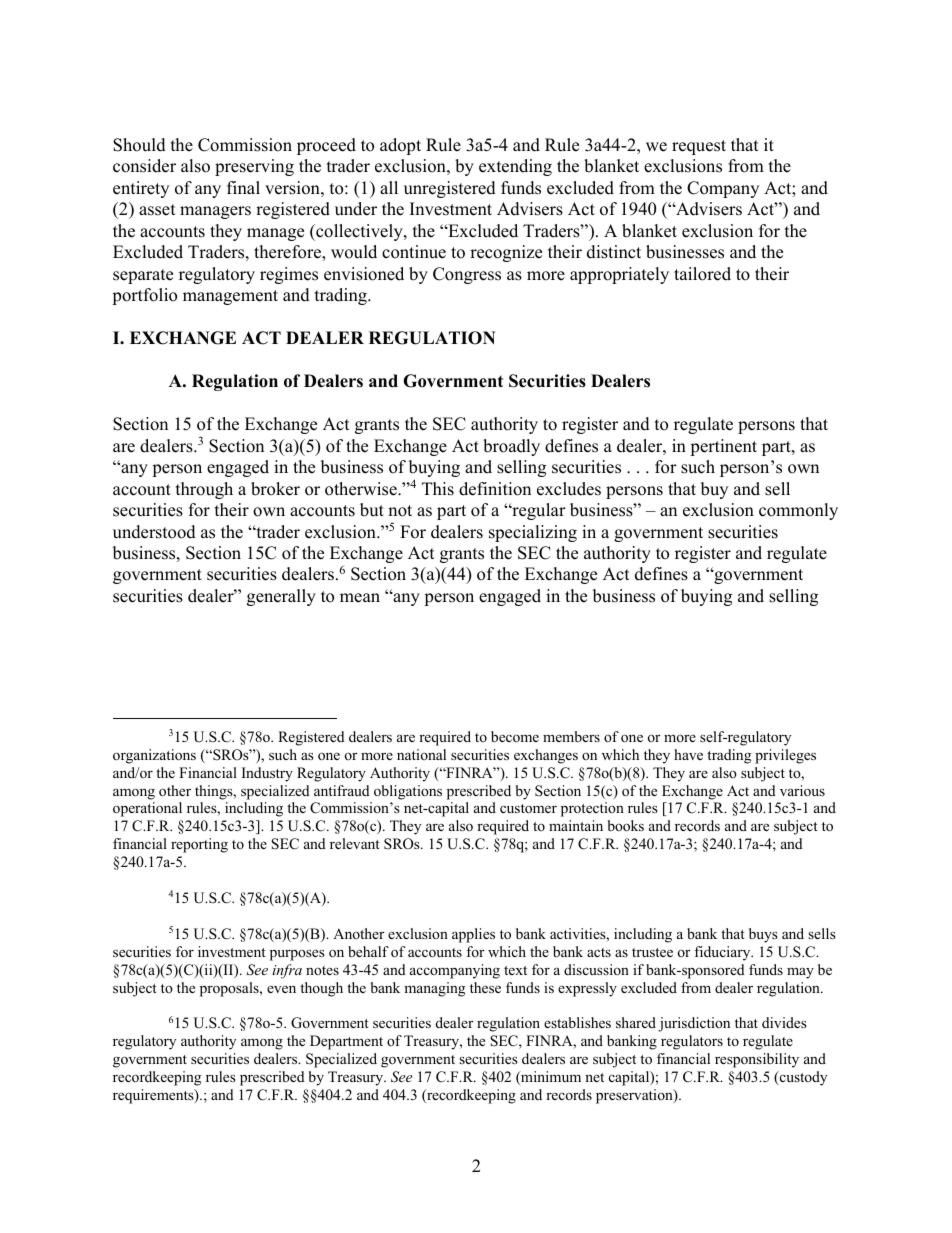 This screenshot has width=952, height=1233. Describe the element at coordinates (723, 447) in the screenshot. I see `pertinent` at that location.
